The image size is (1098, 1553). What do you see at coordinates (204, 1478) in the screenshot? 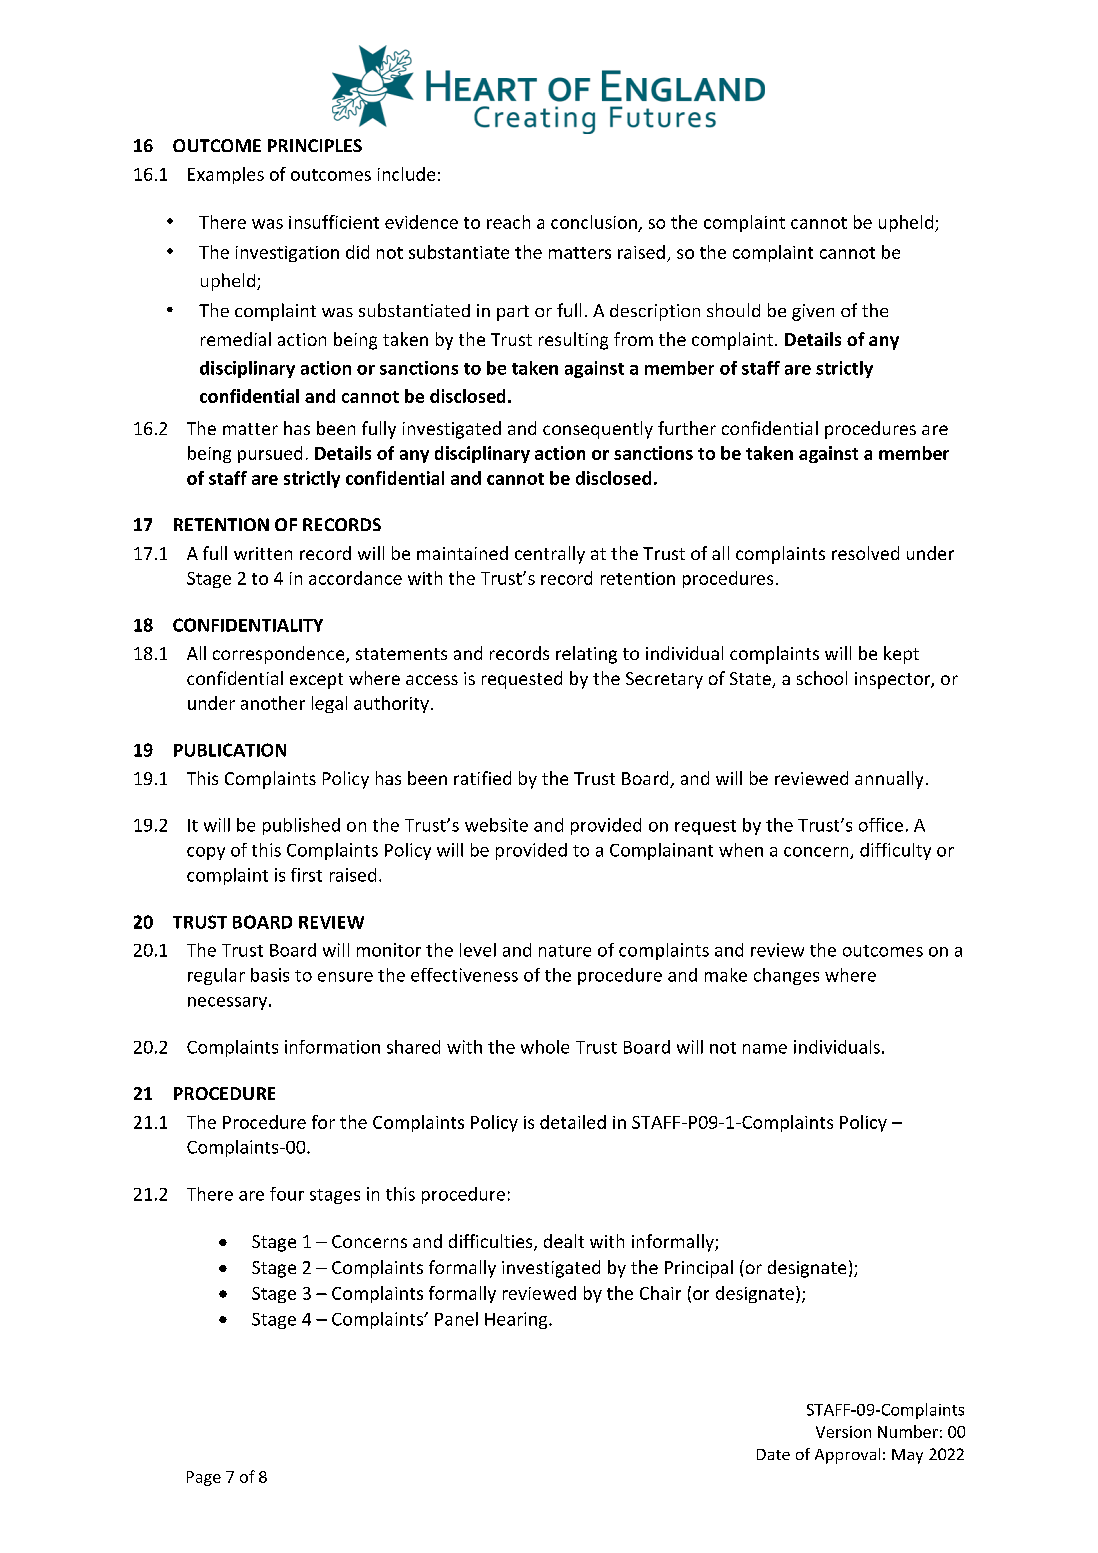
I see `Page` at bounding box center [204, 1478].
